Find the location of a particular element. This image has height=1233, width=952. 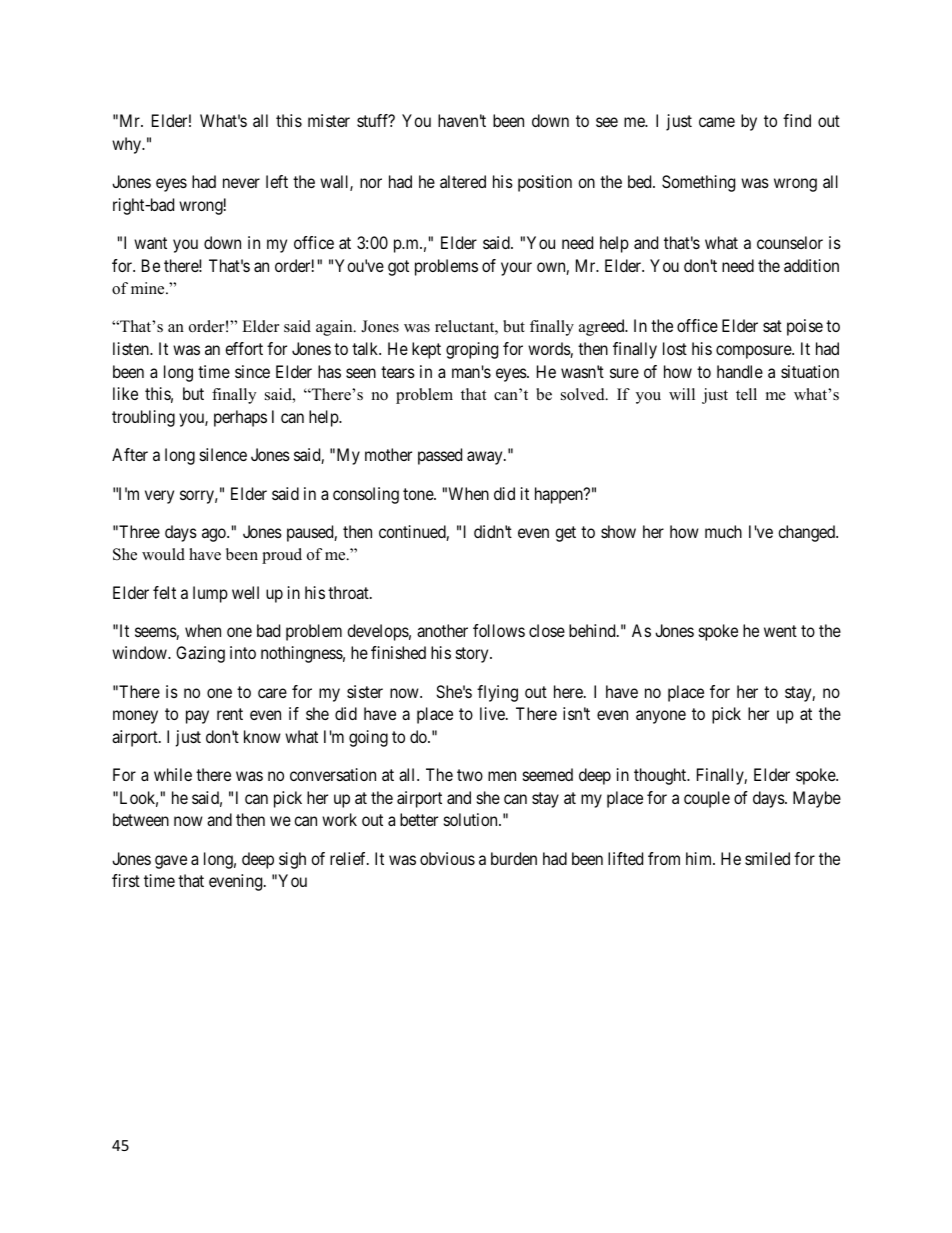

obvious is located at coordinates (447, 858).
